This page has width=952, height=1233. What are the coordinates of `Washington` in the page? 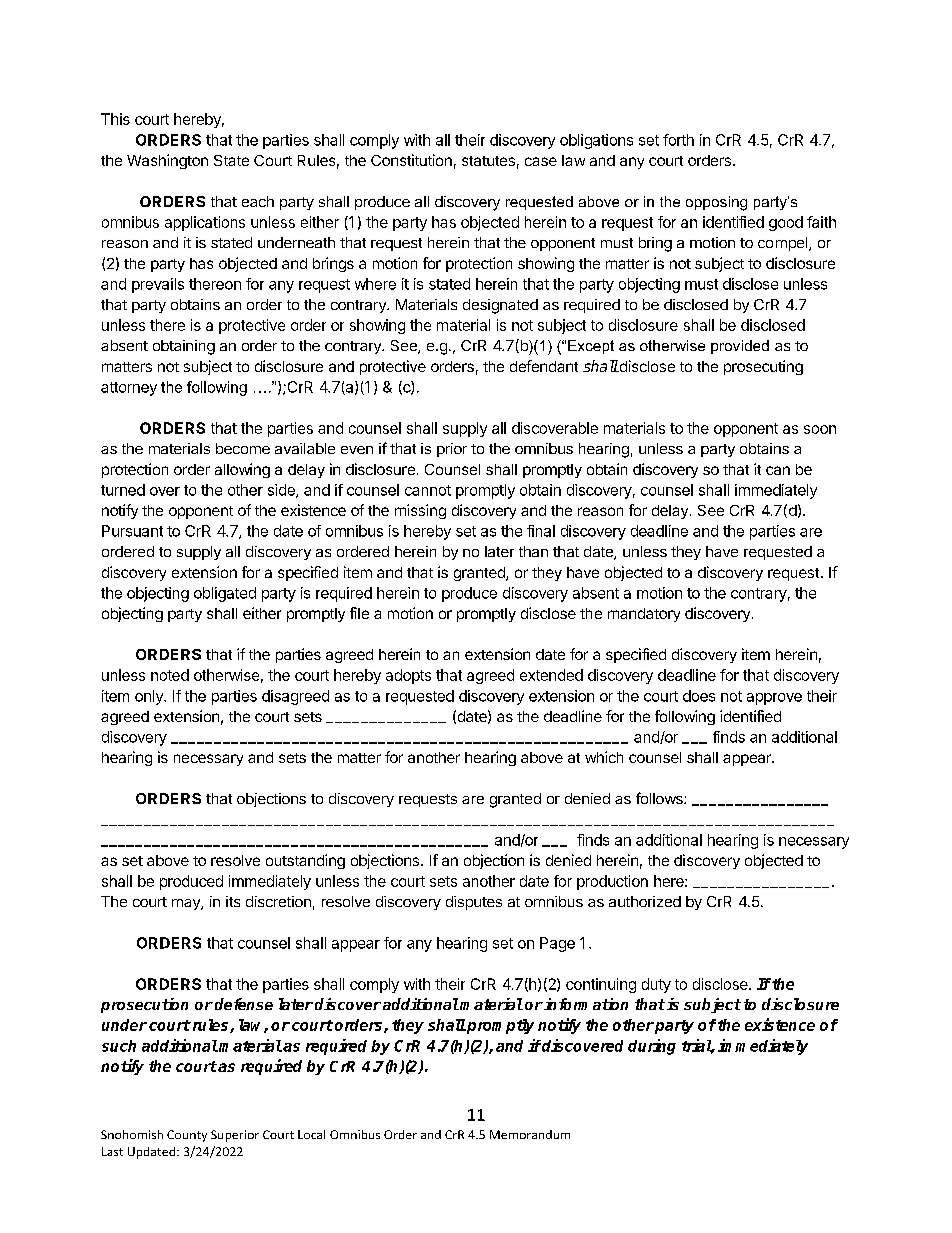 It's located at (167, 161).
